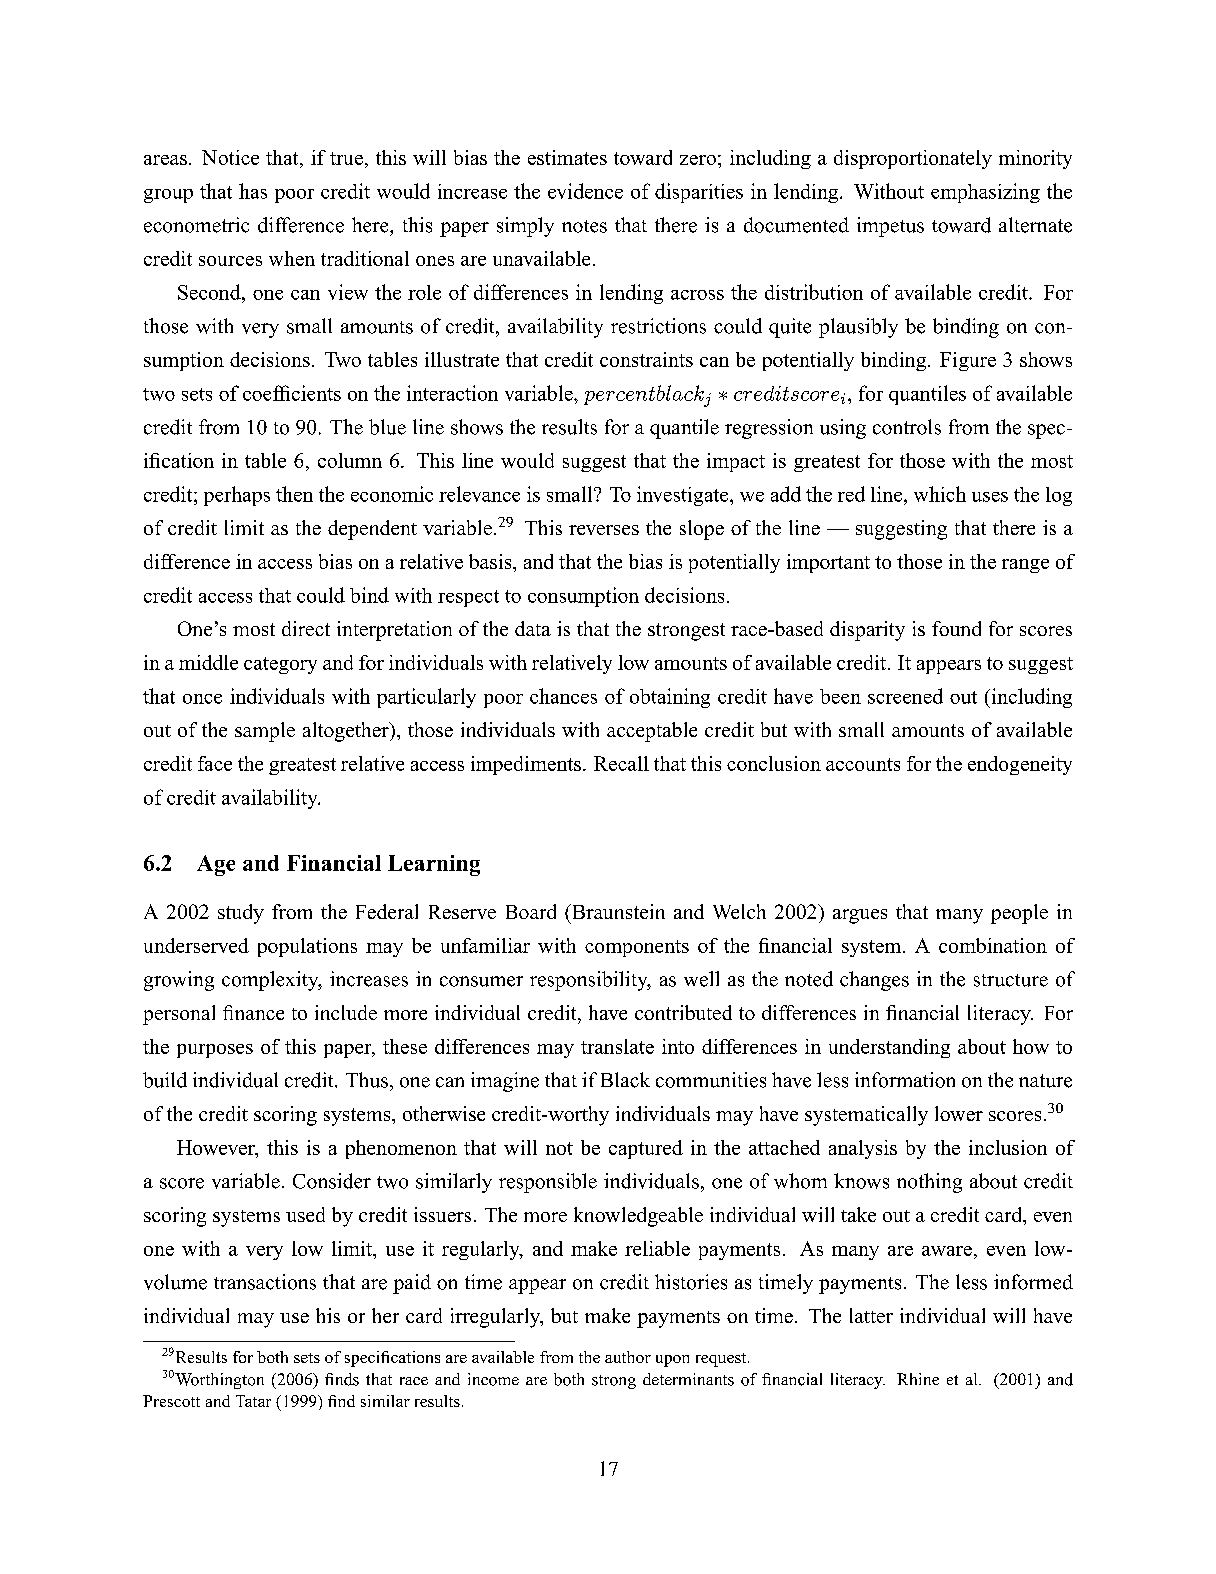  Describe the element at coordinates (230, 157) in the page. I see `Notice` at that location.
